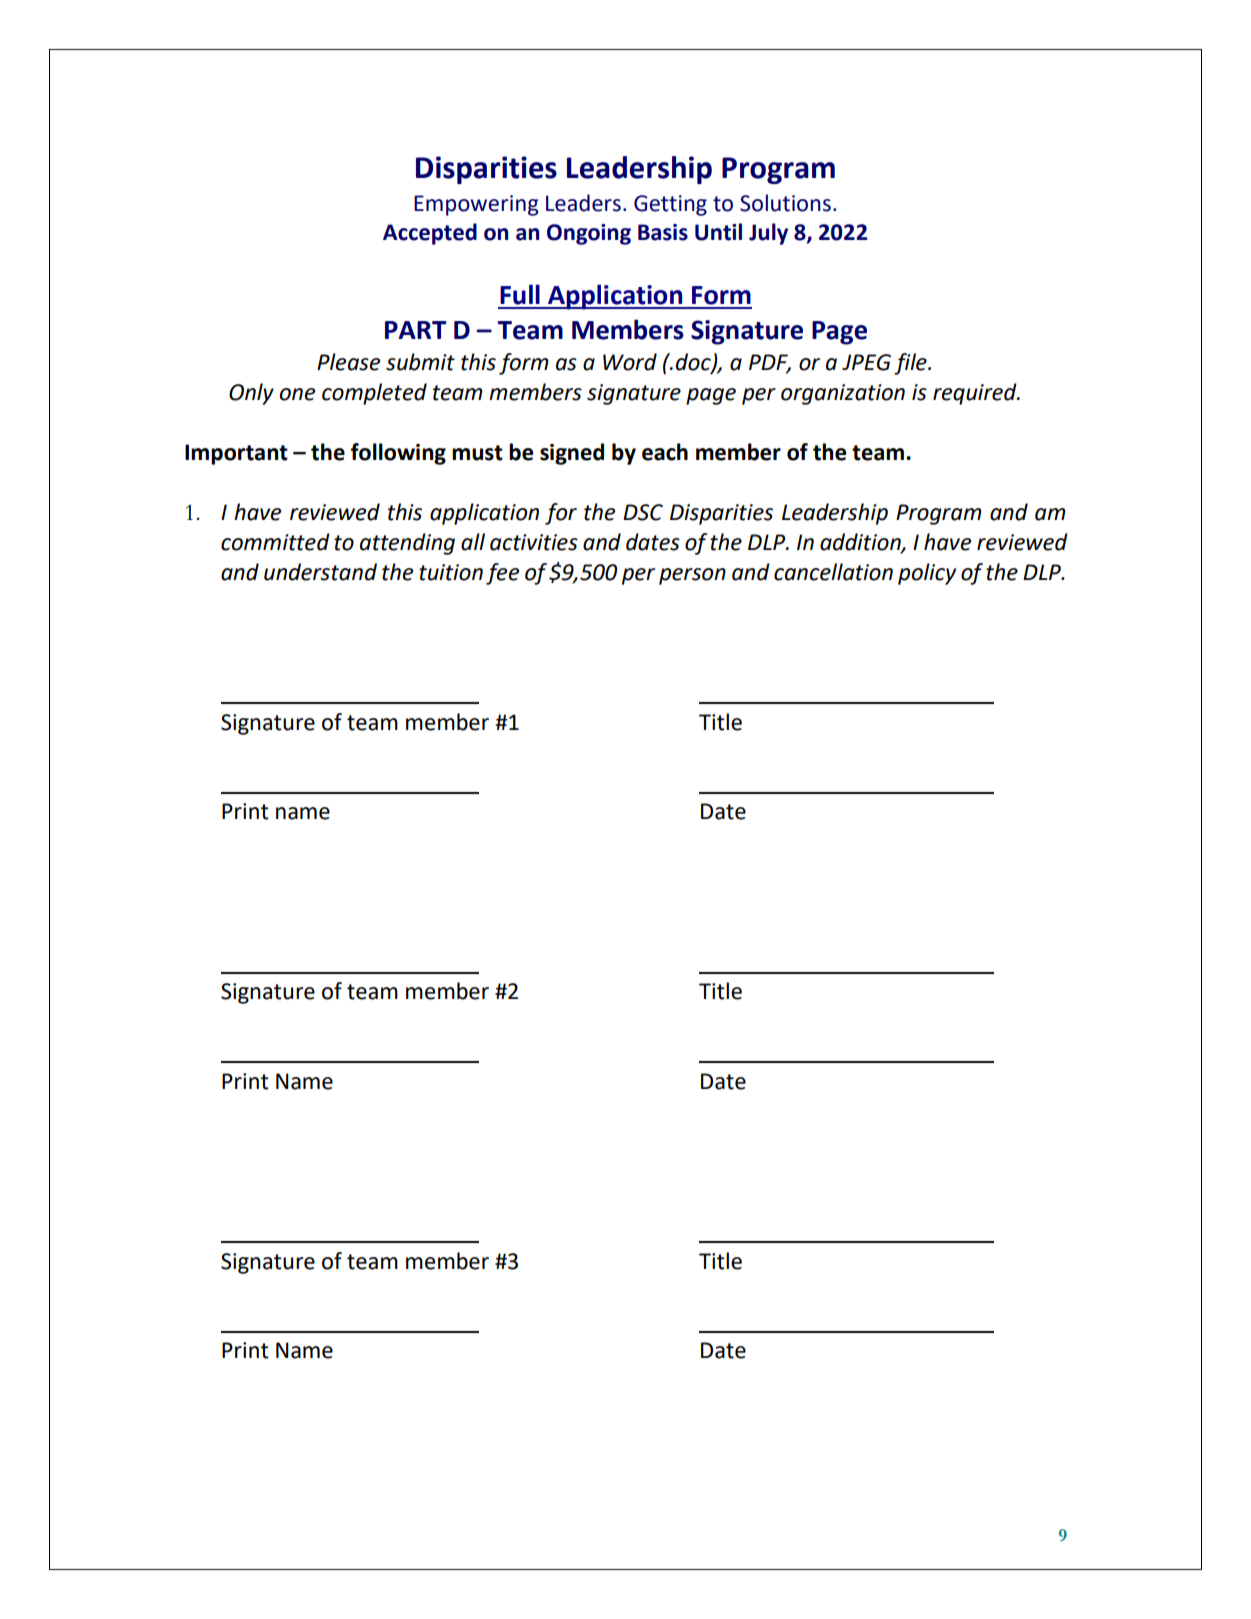 Image resolution: width=1251 pixels, height=1619 pixels. Describe the element at coordinates (572, 454) in the page. I see `signed` at that location.
